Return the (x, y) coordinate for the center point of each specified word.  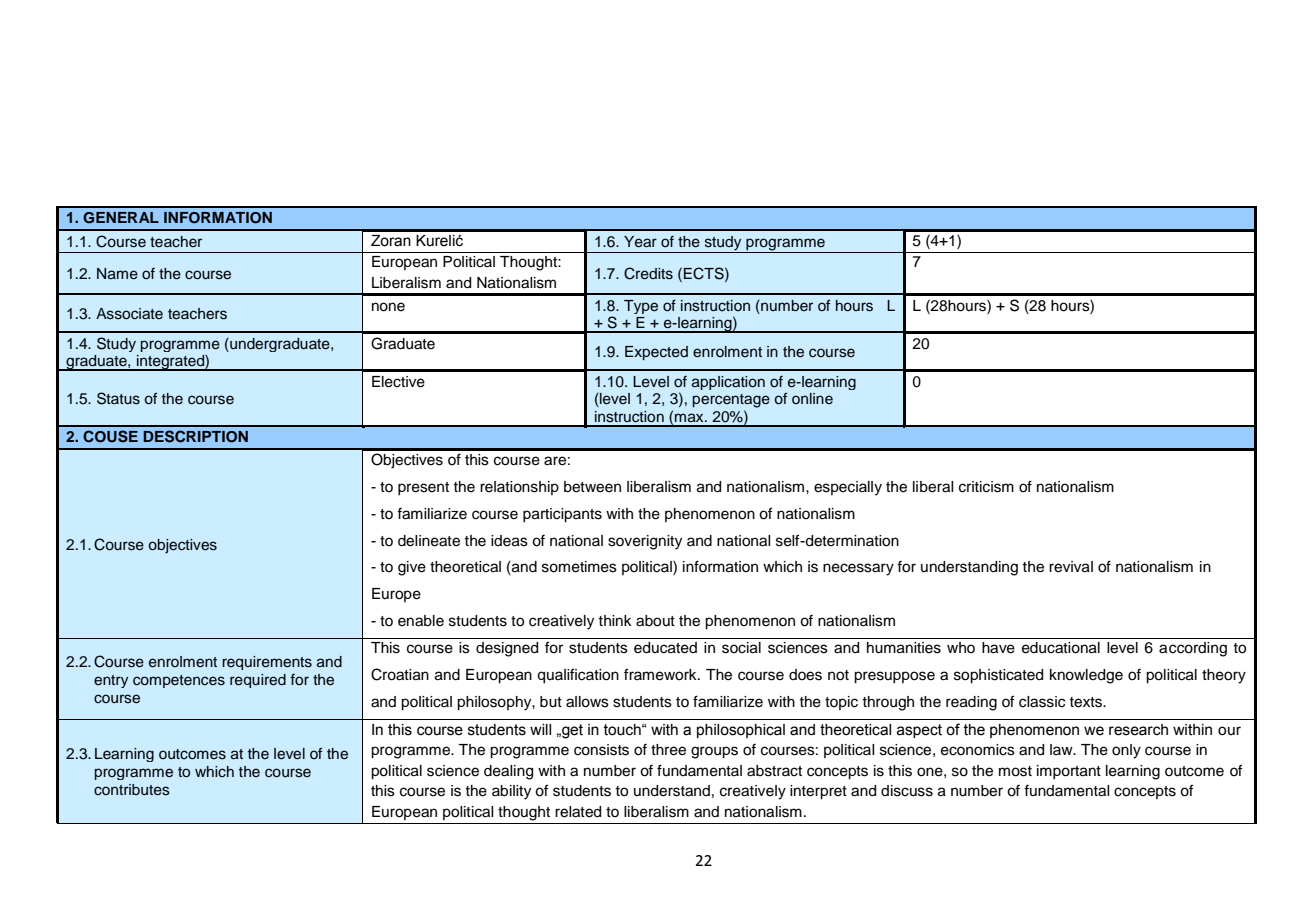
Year (640, 242)
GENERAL (121, 218)
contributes (132, 790)
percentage (731, 401)
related (578, 812)
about (655, 621)
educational (1061, 648)
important (1069, 772)
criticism (986, 487)
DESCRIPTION (195, 436)
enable (421, 621)
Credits (648, 273)
